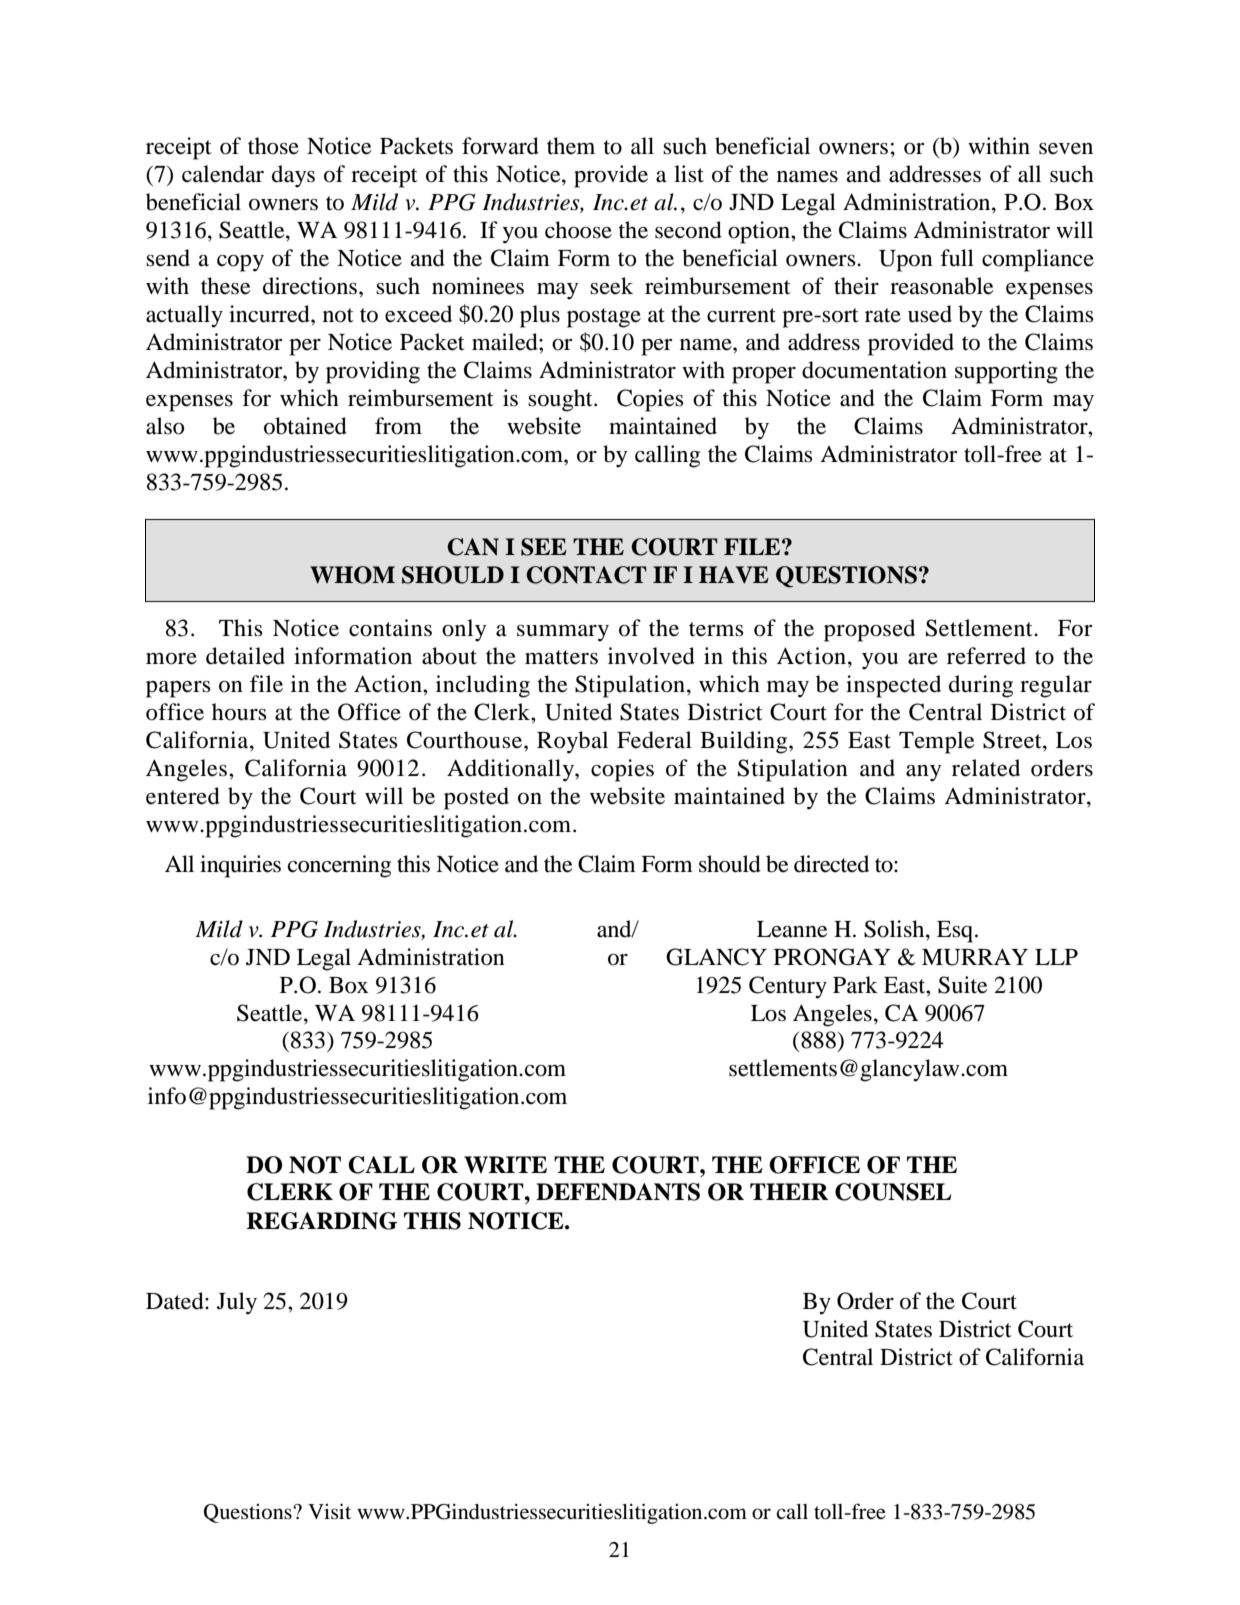  I want to click on Federal, so click(654, 740).
